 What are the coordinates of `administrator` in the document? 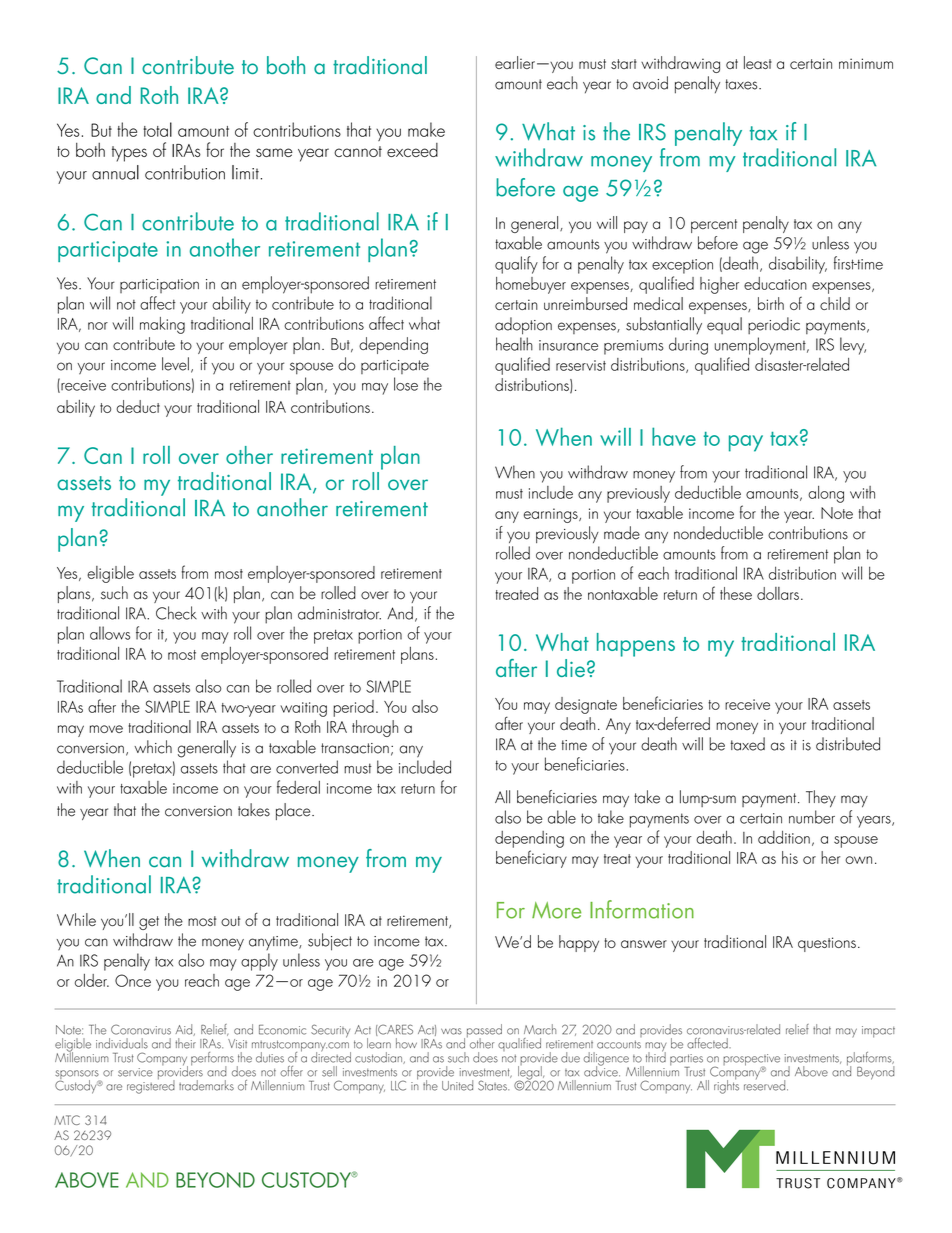 It's located at (339, 613).
